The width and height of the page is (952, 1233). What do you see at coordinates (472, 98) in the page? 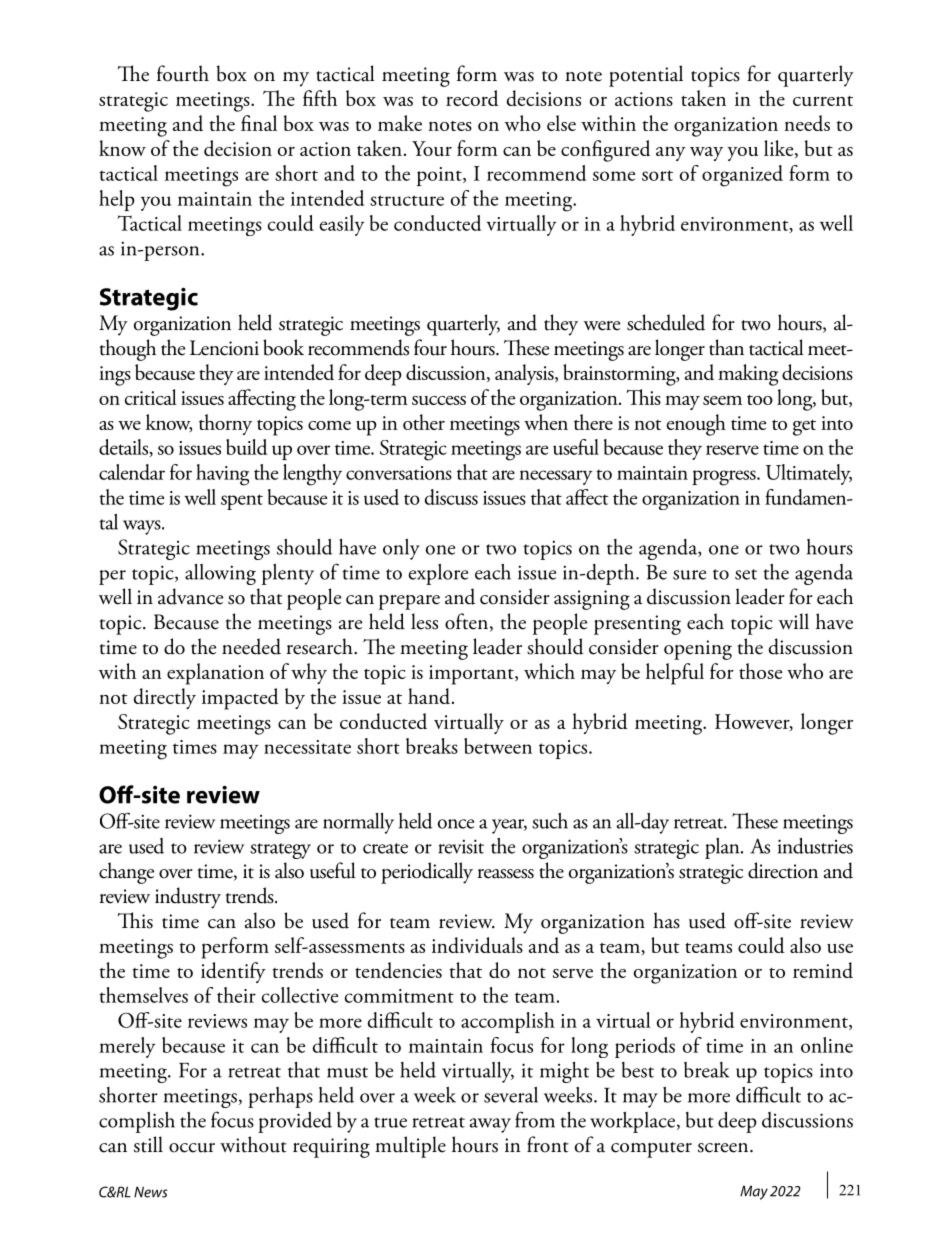
I see `record` at bounding box center [472, 98].
